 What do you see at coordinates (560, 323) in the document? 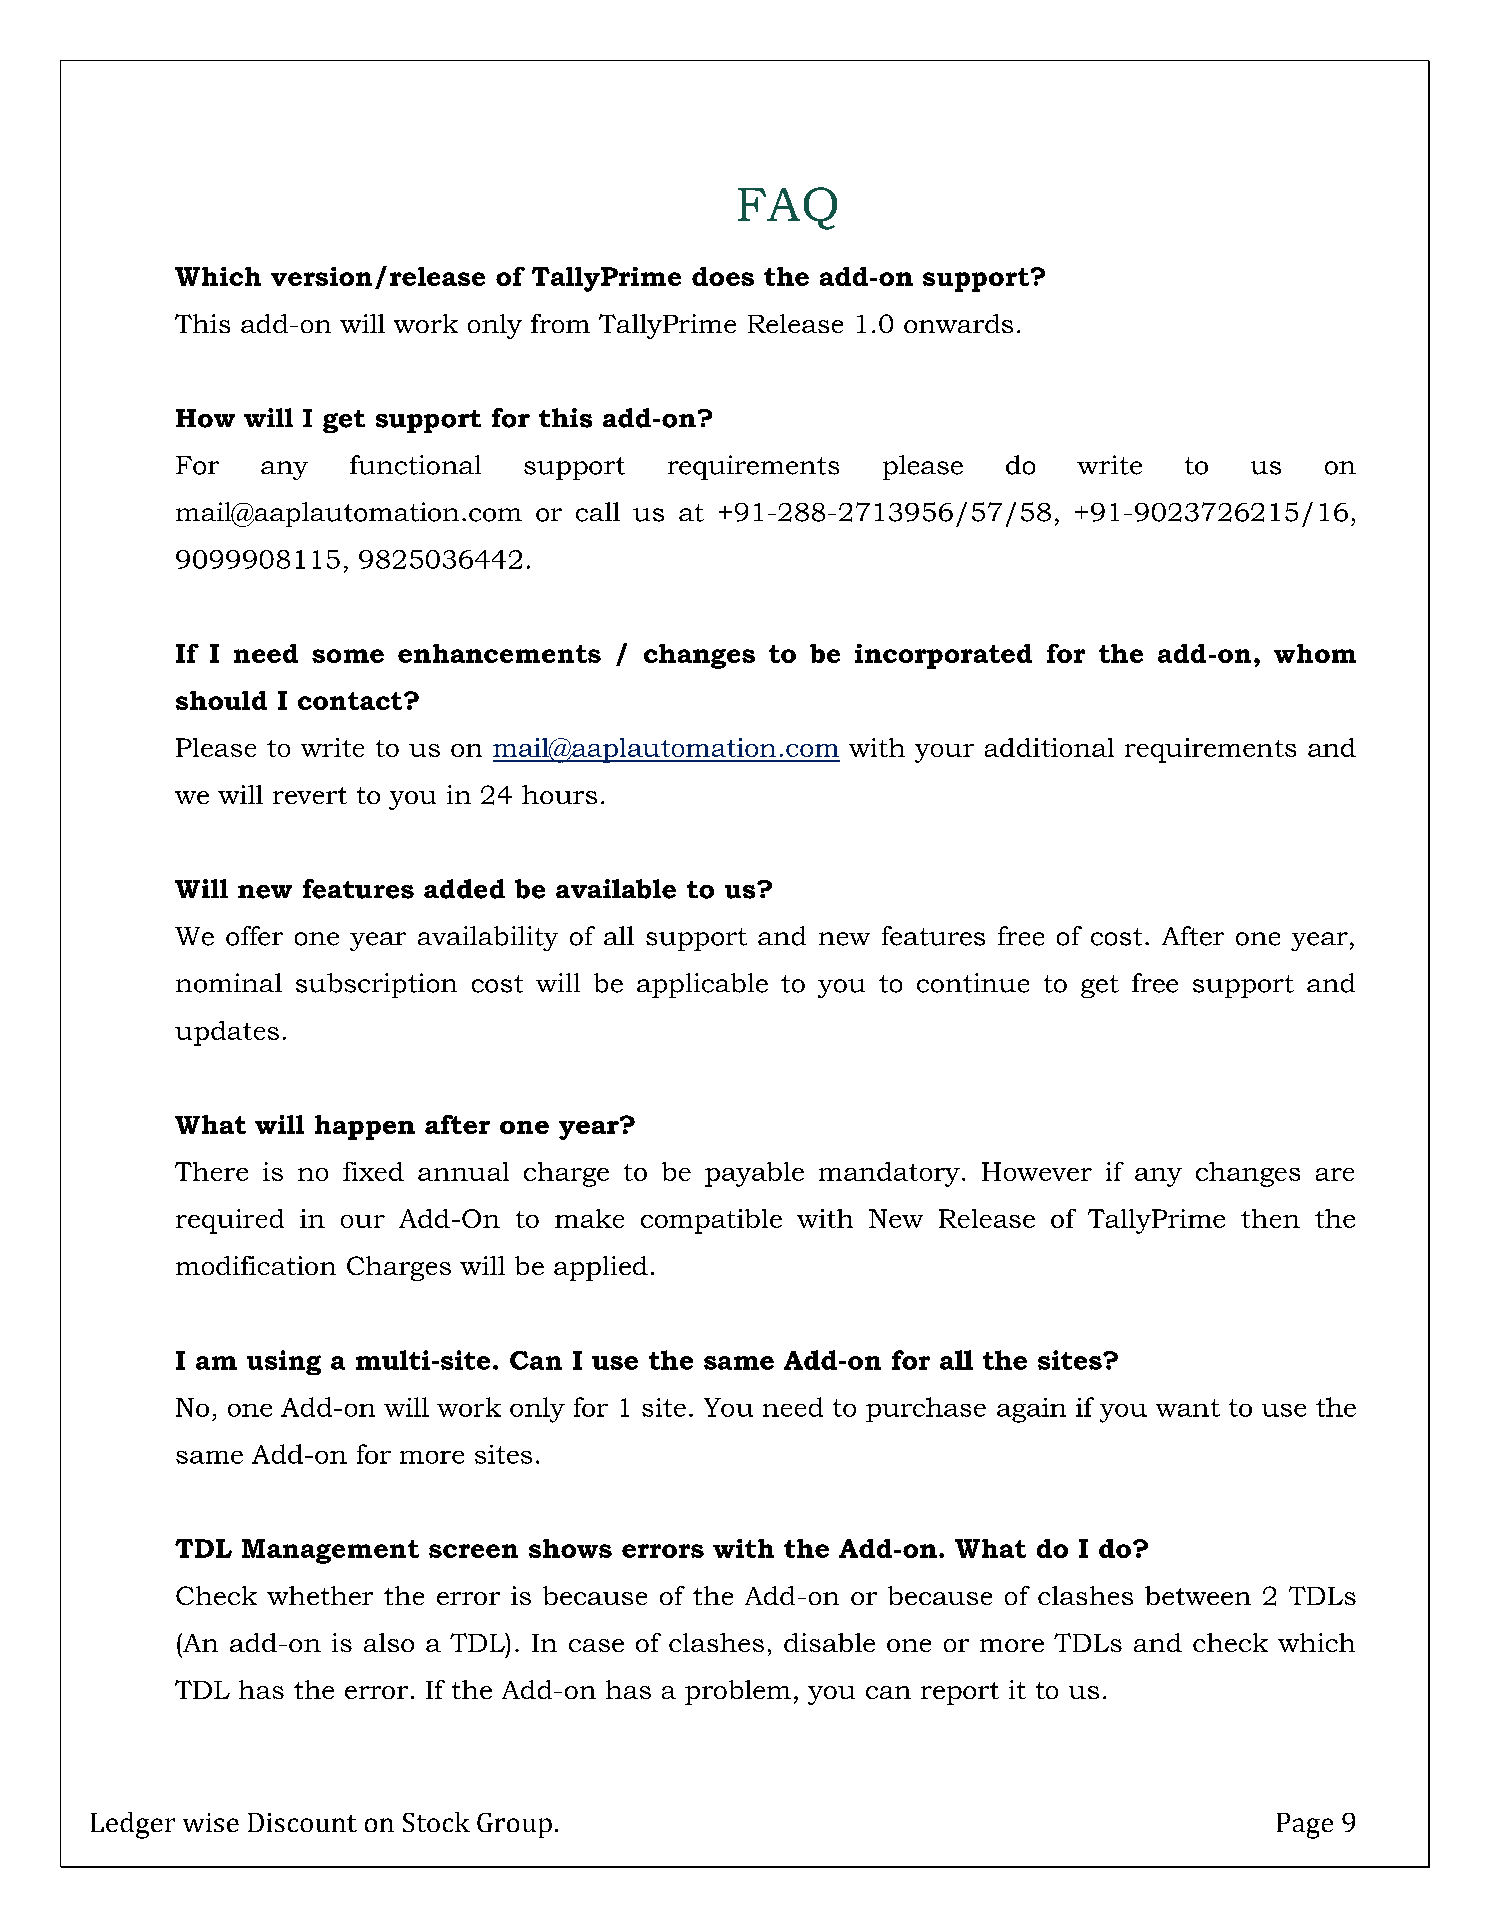
I see `from` at bounding box center [560, 323].
